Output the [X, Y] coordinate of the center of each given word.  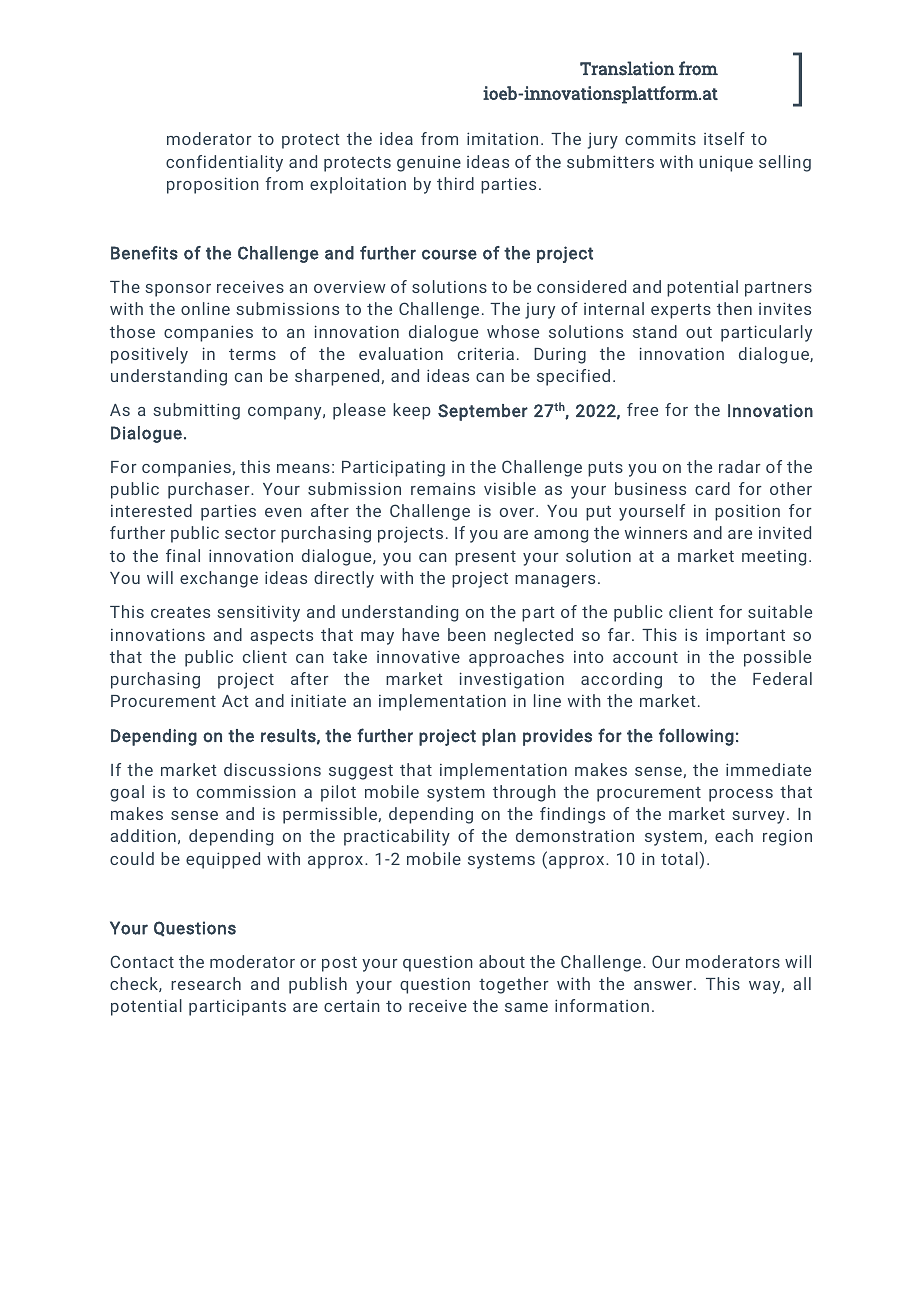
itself [724, 138]
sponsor [178, 290]
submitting [196, 411]
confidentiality [224, 163]
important [745, 636]
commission [246, 791]
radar [740, 466]
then [734, 308]
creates [180, 612]
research [206, 983]
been [467, 634]
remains [443, 488]
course [449, 254]
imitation [502, 138]
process [741, 795]
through [524, 793]
